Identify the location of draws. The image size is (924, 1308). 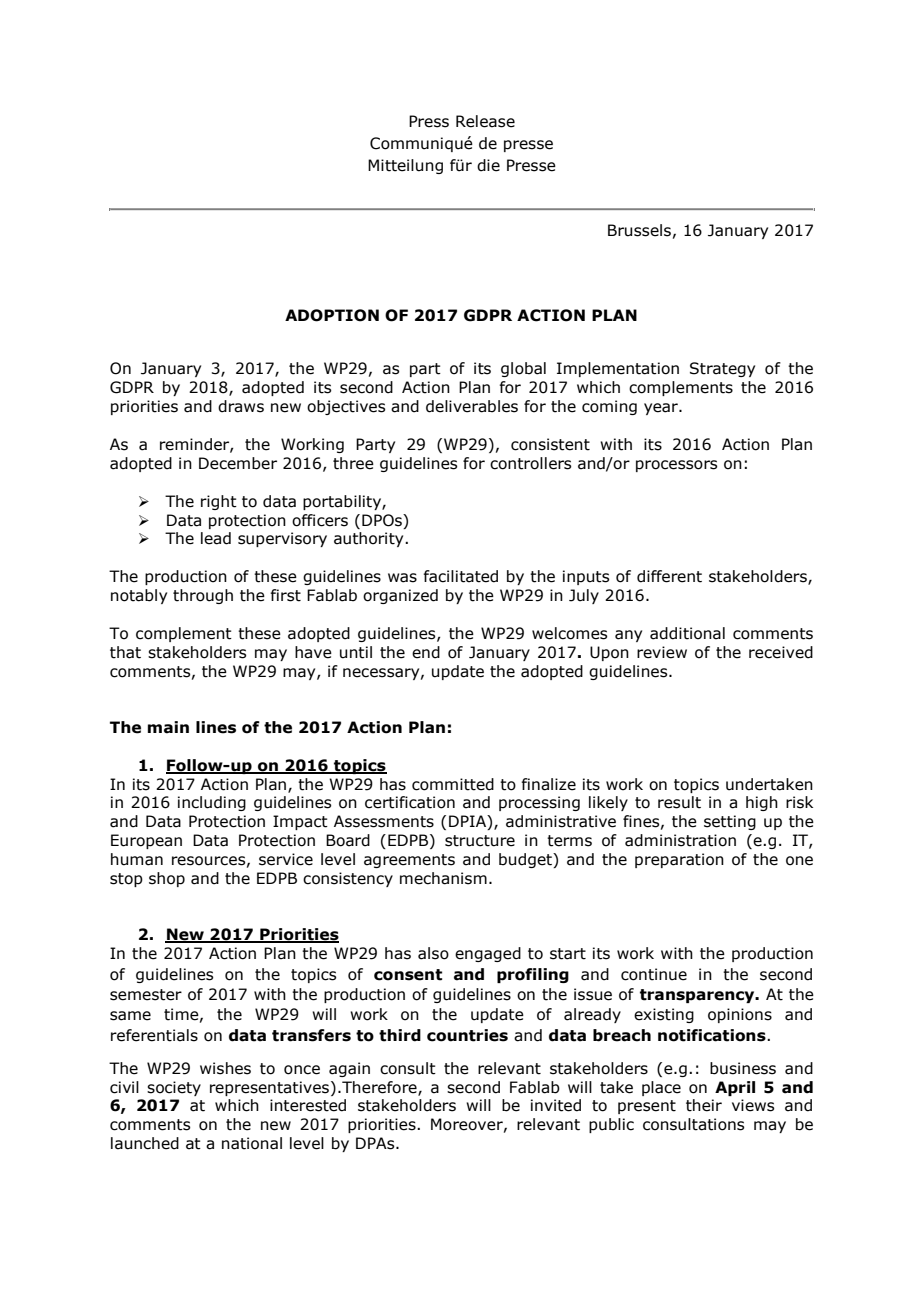
(241, 406).
